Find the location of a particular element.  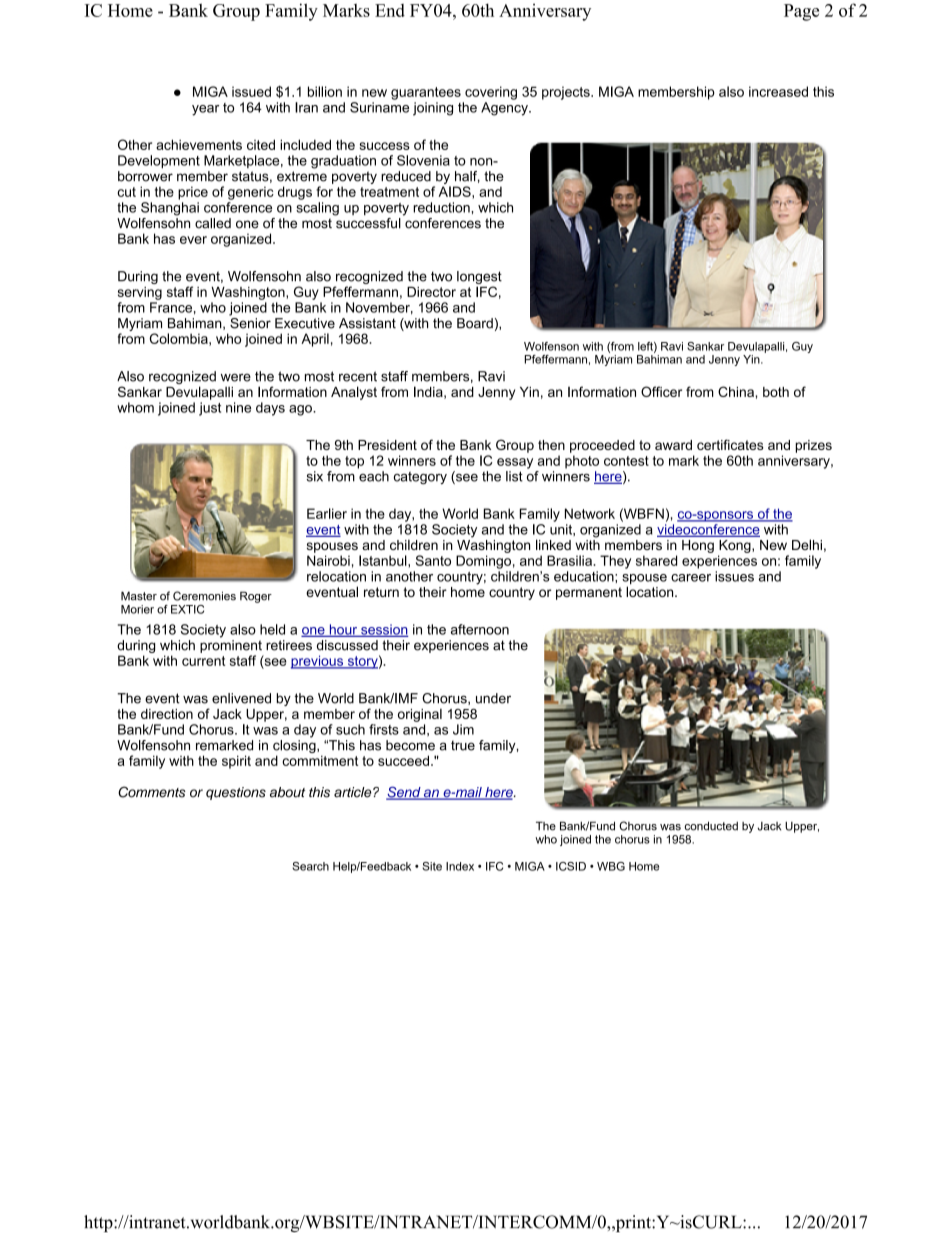

covering is located at coordinates (491, 93).
